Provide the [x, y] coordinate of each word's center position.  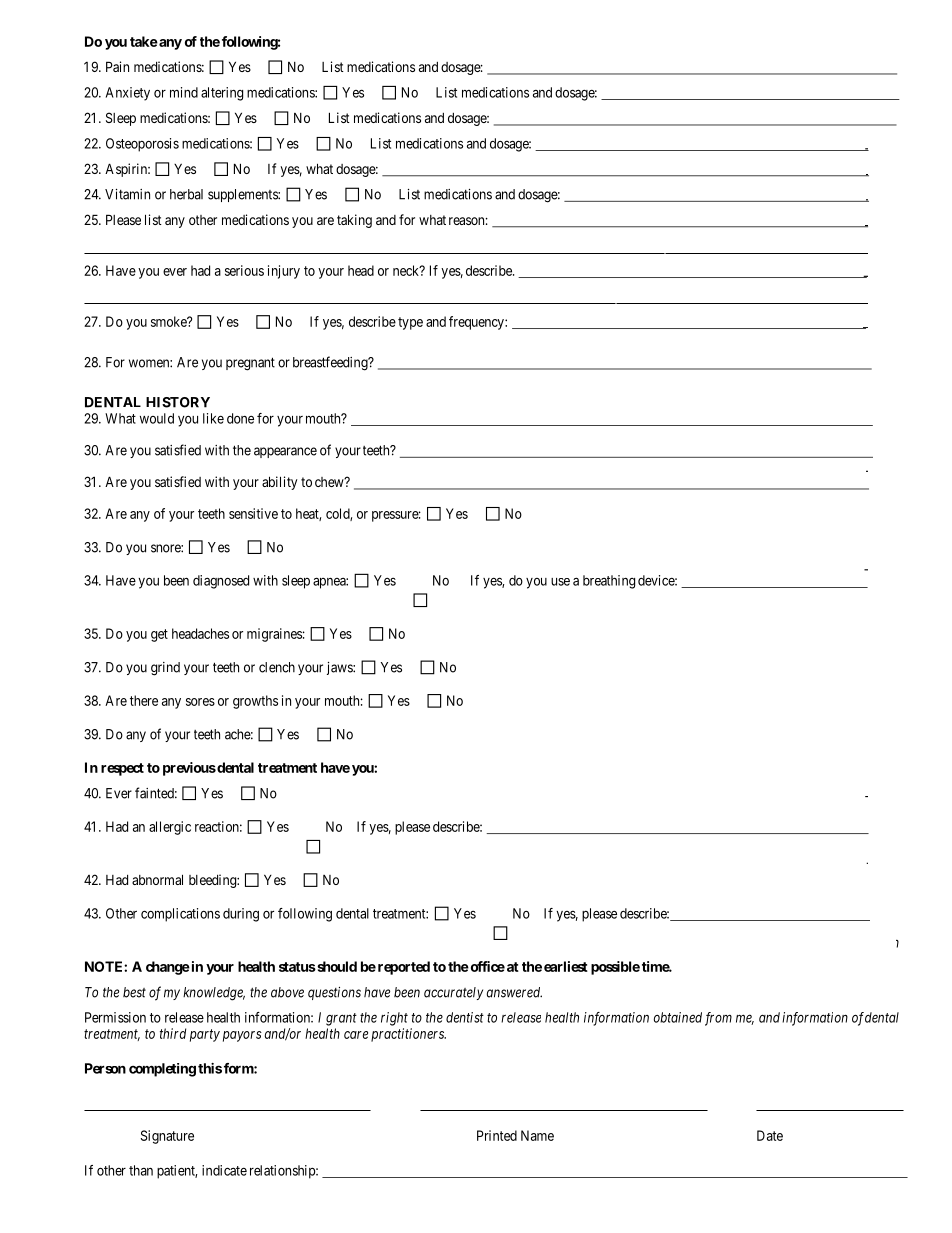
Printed [497, 1135]
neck [407, 270]
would [157, 418]
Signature [167, 1137]
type [410, 323]
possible [615, 968]
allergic [170, 828]
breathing [609, 582]
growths [255, 702]
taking [354, 221]
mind [184, 92]
